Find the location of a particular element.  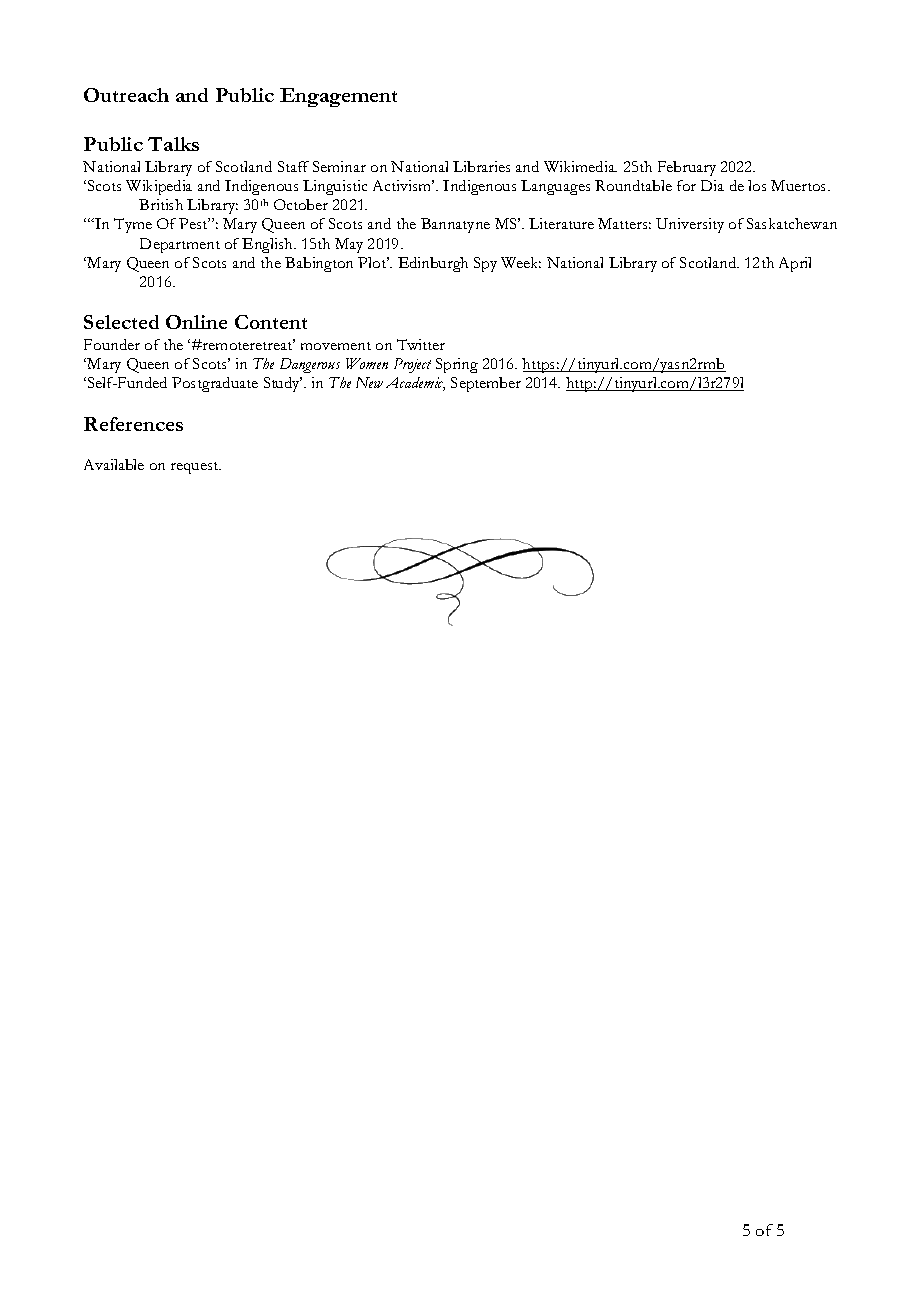

Academic is located at coordinates (415, 384).
